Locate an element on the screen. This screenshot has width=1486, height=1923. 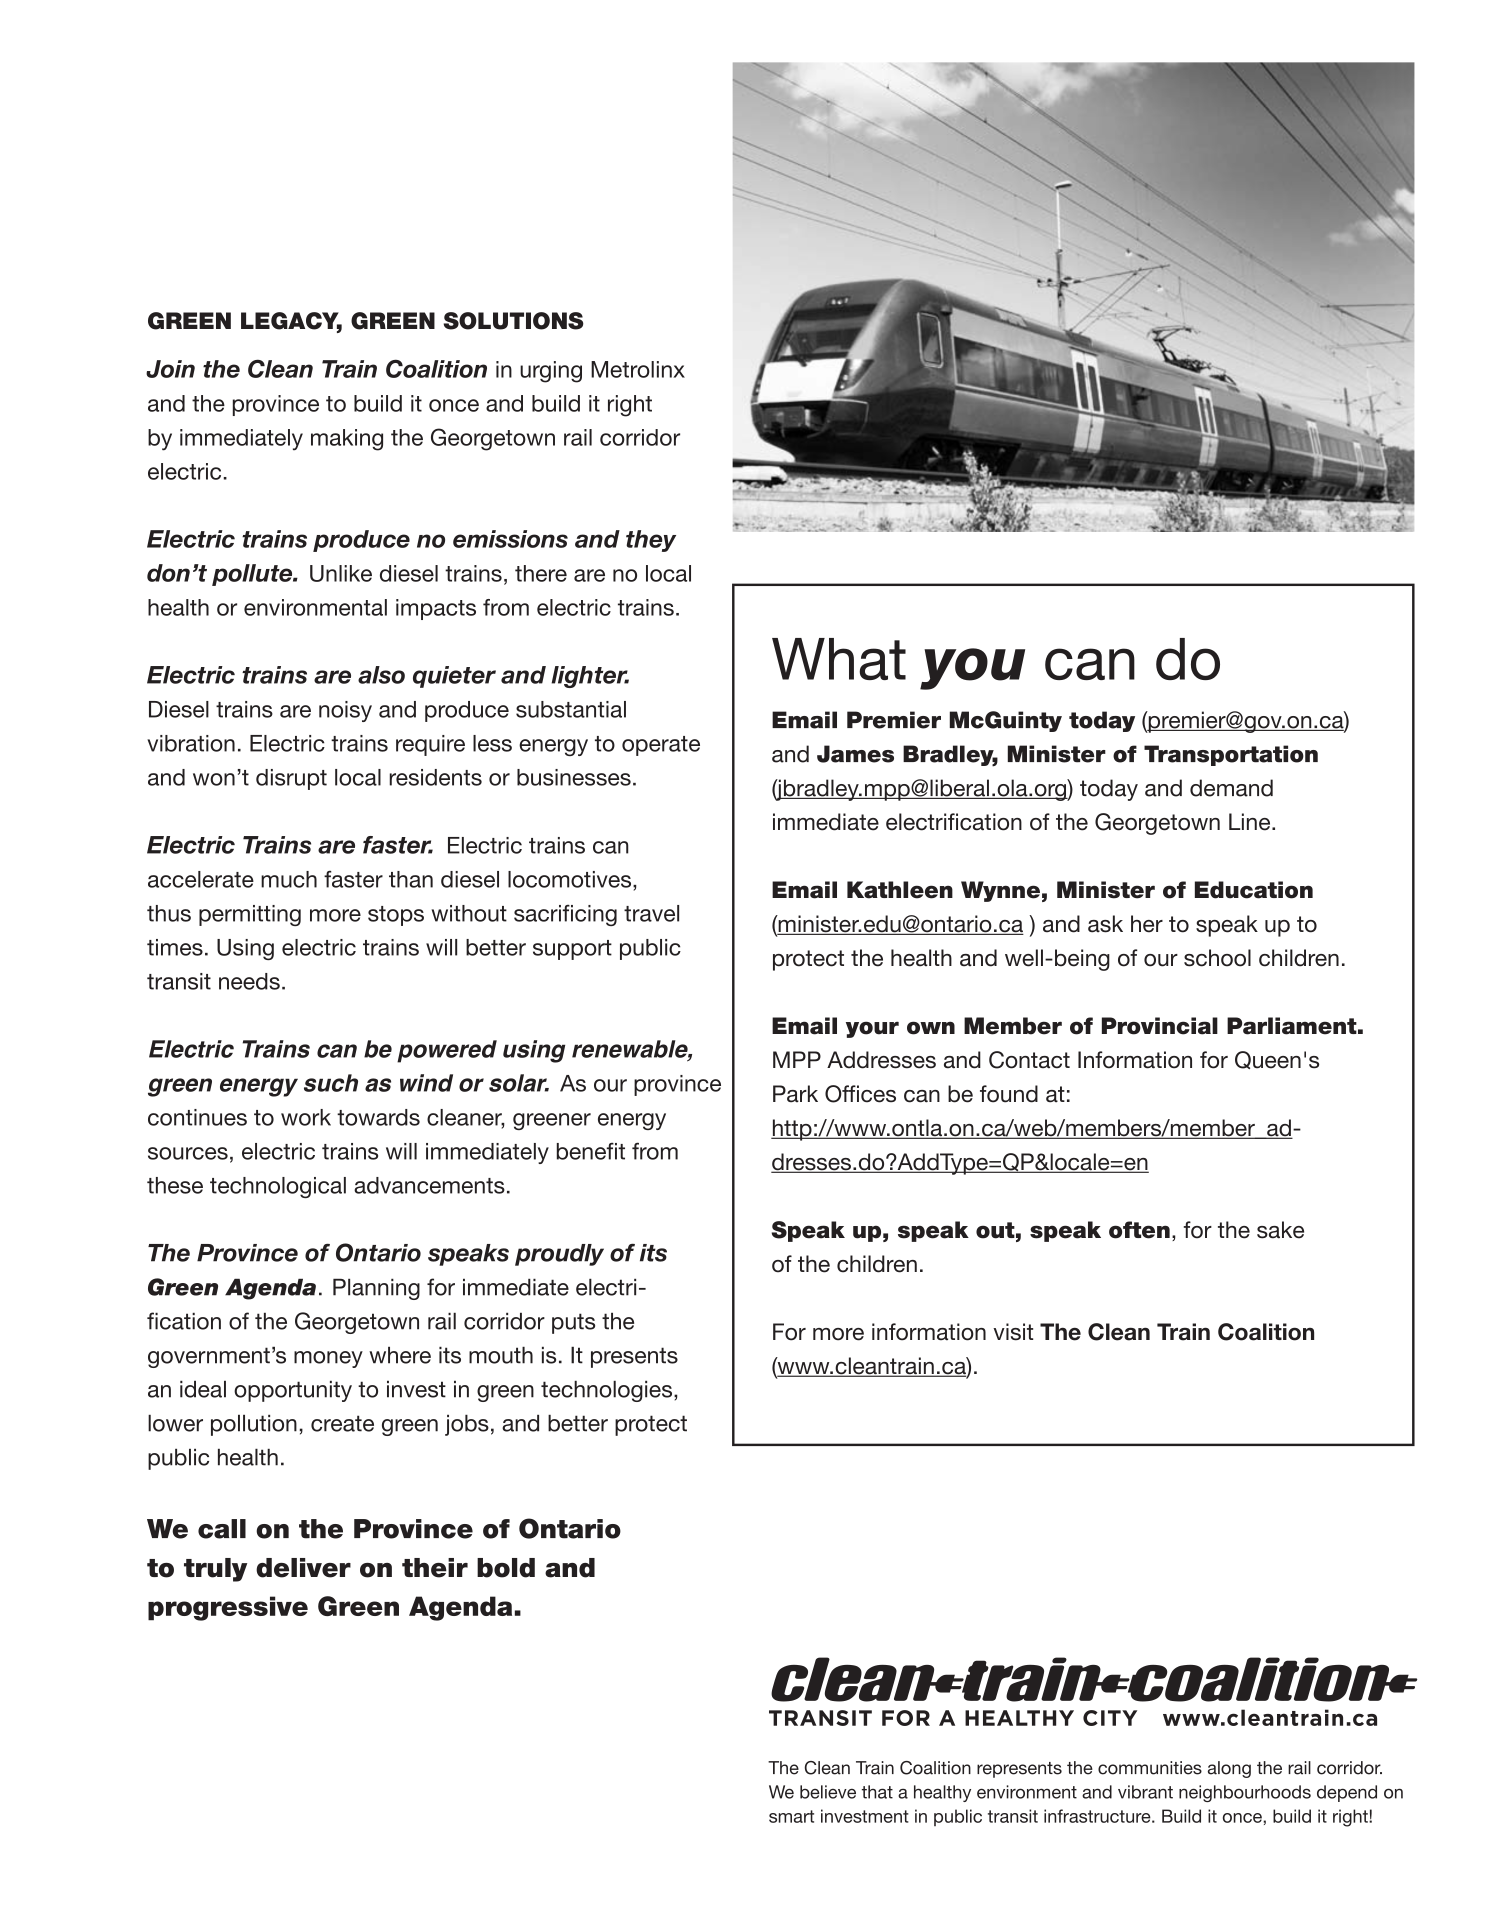
much is located at coordinates (289, 879).
